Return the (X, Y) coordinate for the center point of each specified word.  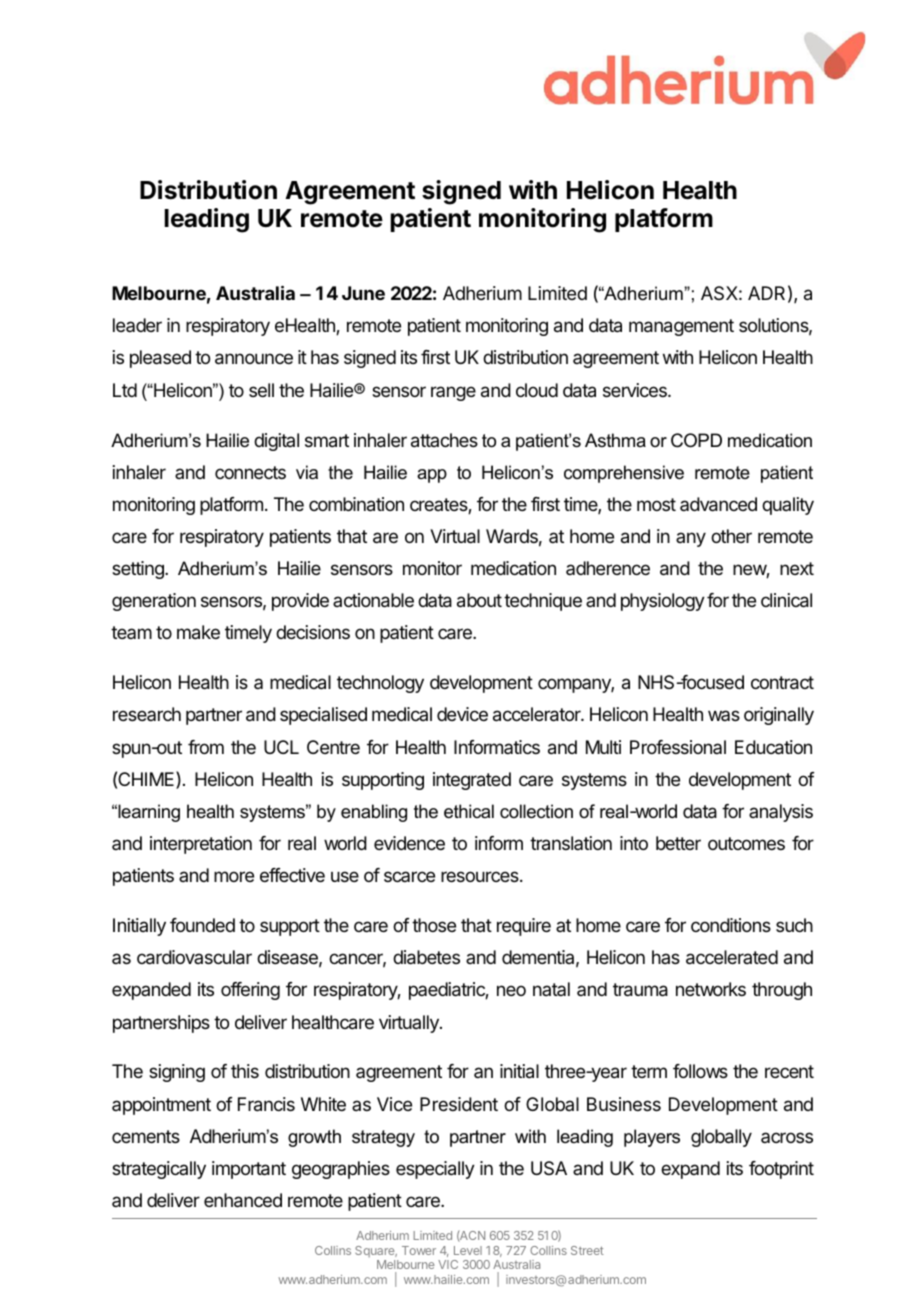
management (681, 327)
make (198, 632)
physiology (663, 602)
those (434, 925)
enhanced (243, 1200)
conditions (731, 925)
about (479, 600)
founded (202, 925)
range (453, 393)
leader (137, 325)
